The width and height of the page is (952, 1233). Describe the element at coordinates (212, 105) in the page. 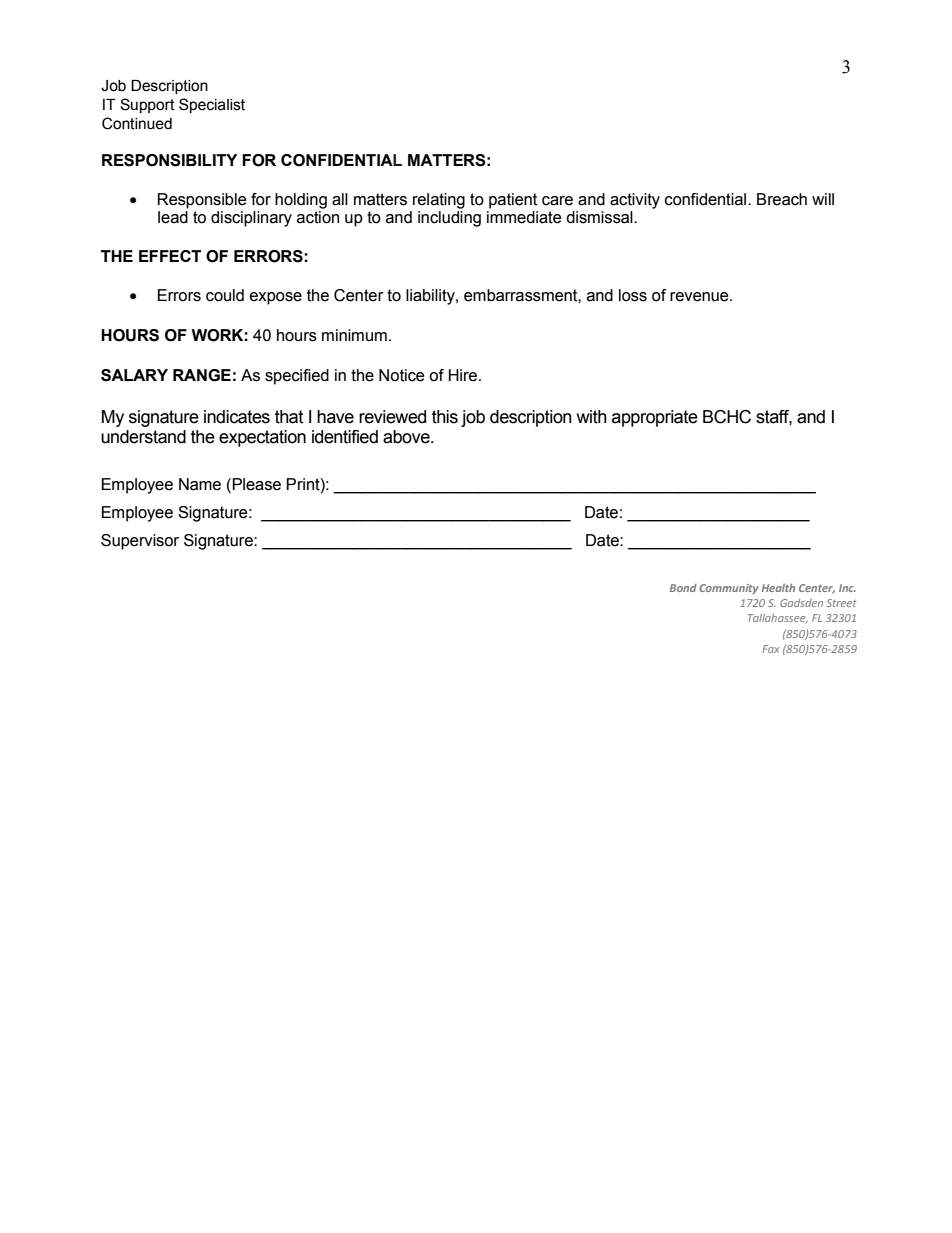

I see `Specialist` at that location.
